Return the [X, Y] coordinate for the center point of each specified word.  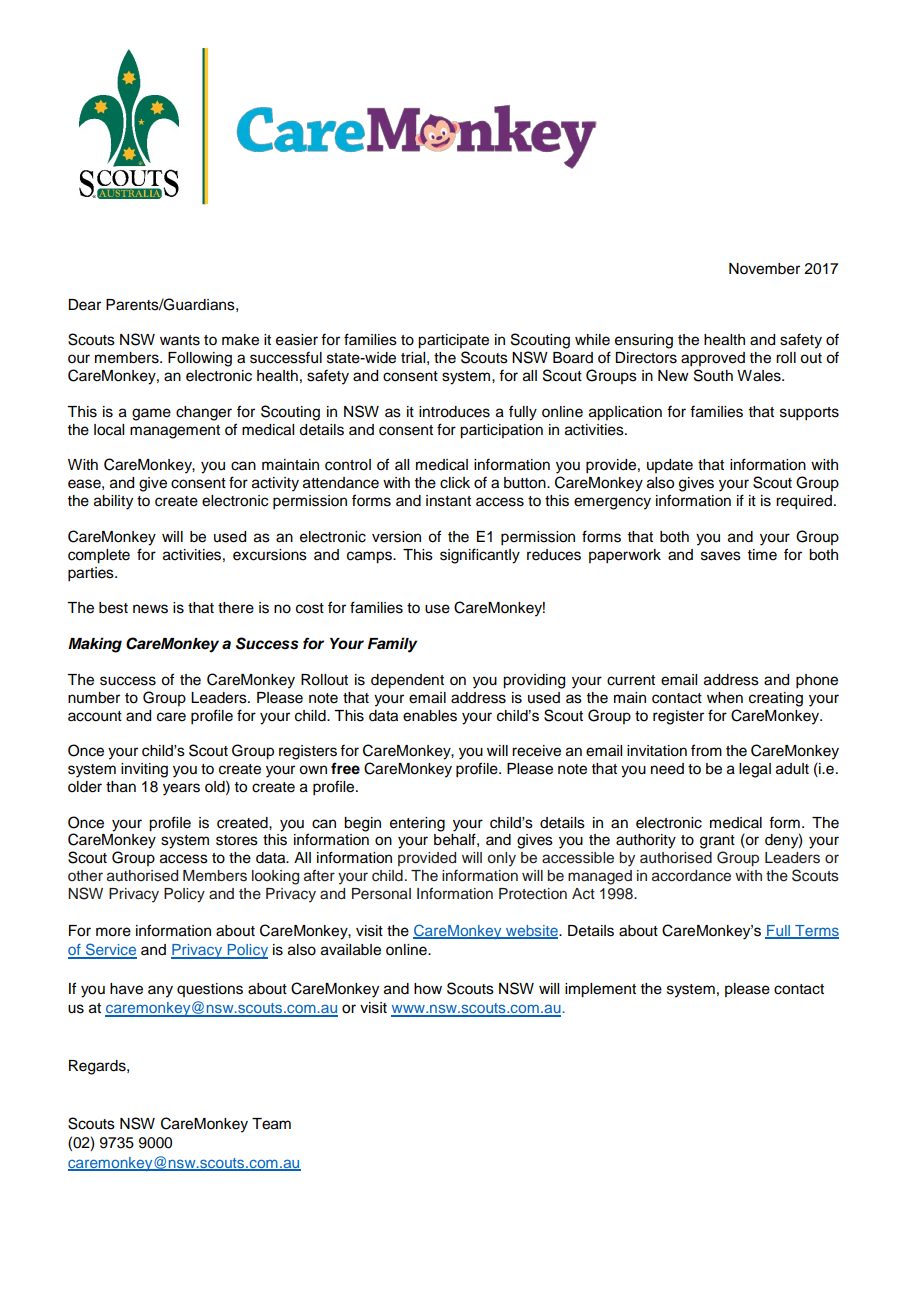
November [764, 269]
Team [271, 1124]
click [455, 483]
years [181, 789]
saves [721, 556]
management [175, 432]
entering [417, 824]
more [113, 932]
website [532, 932]
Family [392, 645]
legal [755, 770]
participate [453, 341]
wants [180, 340]
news [150, 609]
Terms [816, 932]
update [670, 466]
